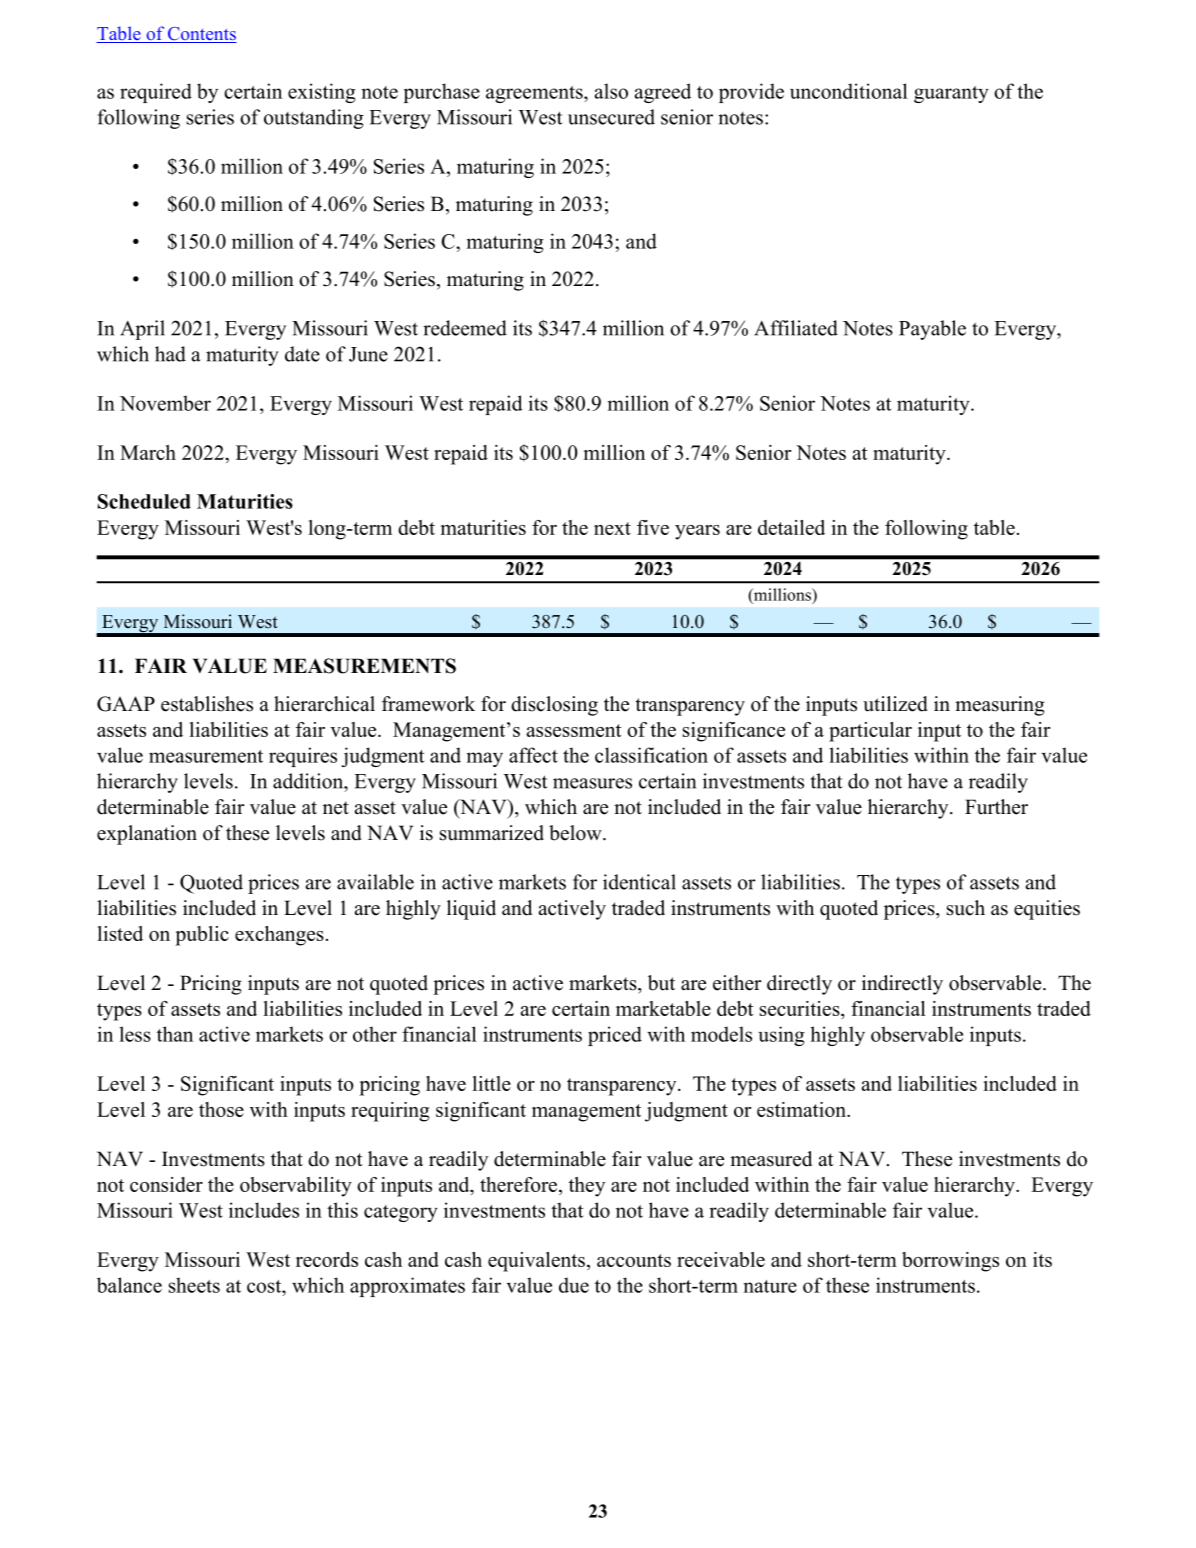 This document has height=1548, width=1196. What do you see at coordinates (536, 1262) in the document?
I see `equivalents` at bounding box center [536, 1262].
